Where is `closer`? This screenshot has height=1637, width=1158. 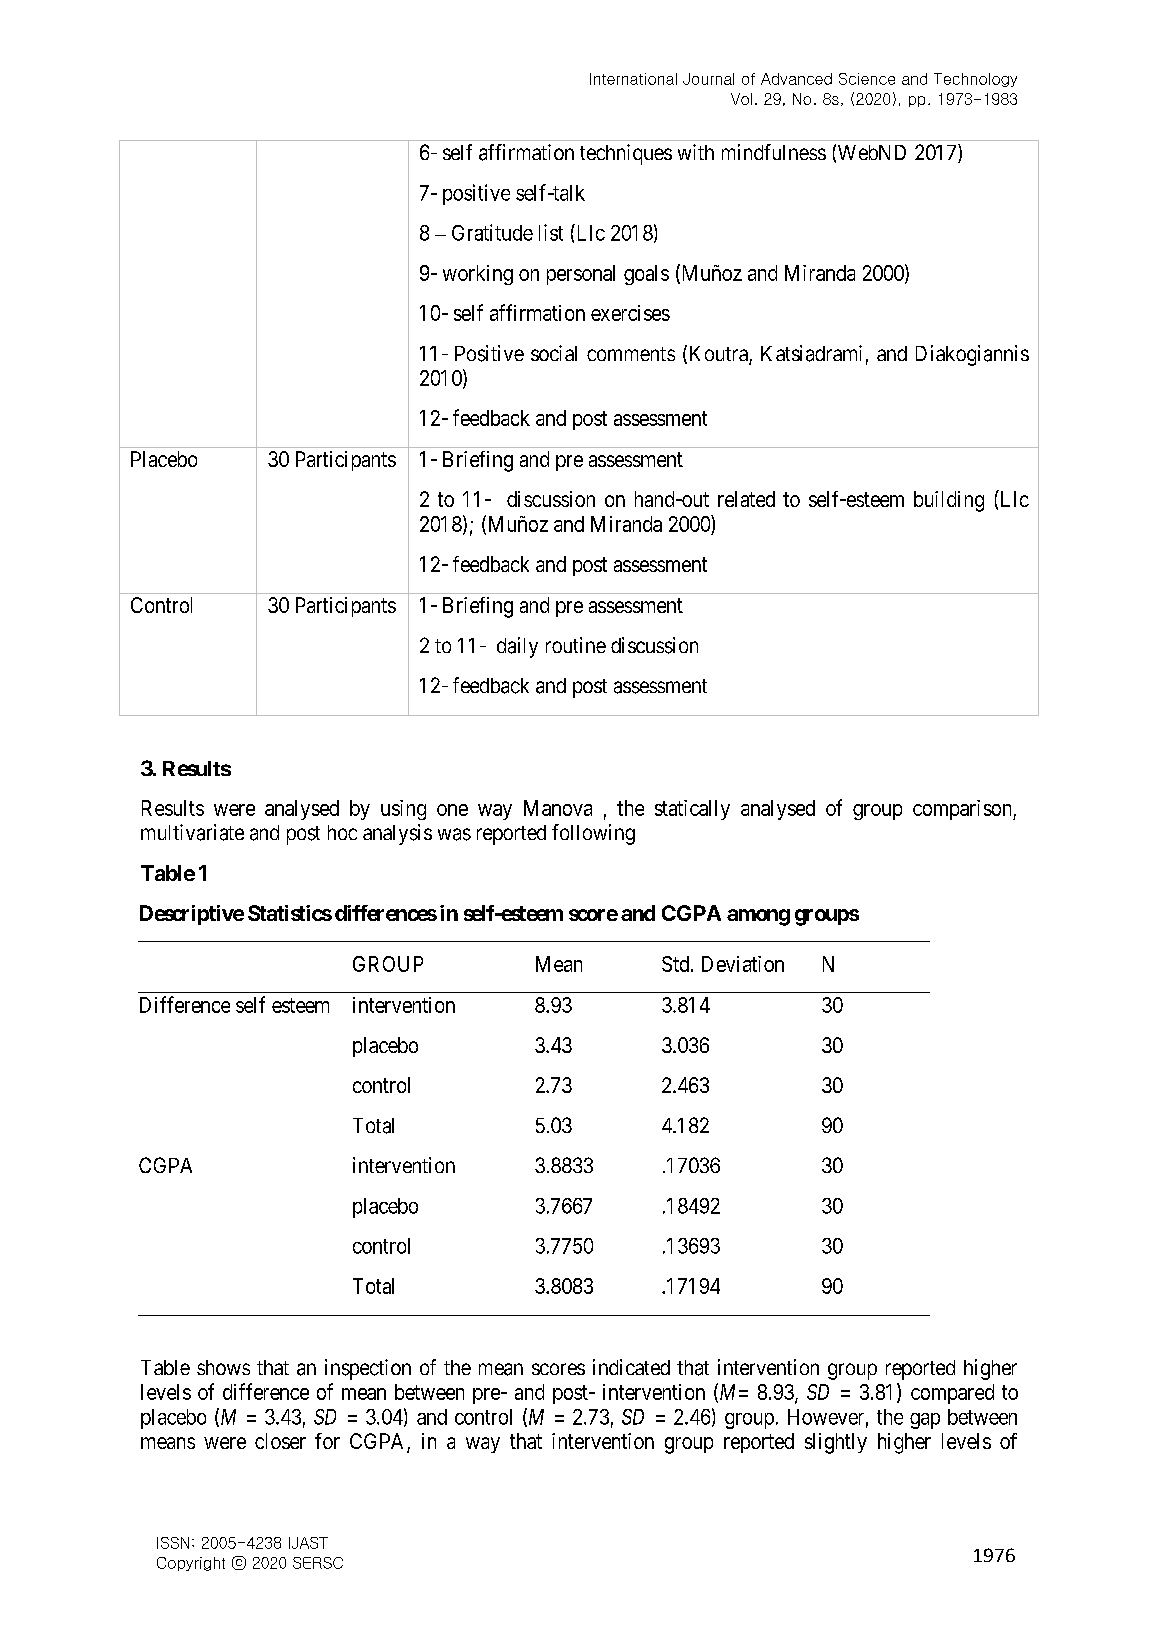 closer is located at coordinates (280, 1441).
